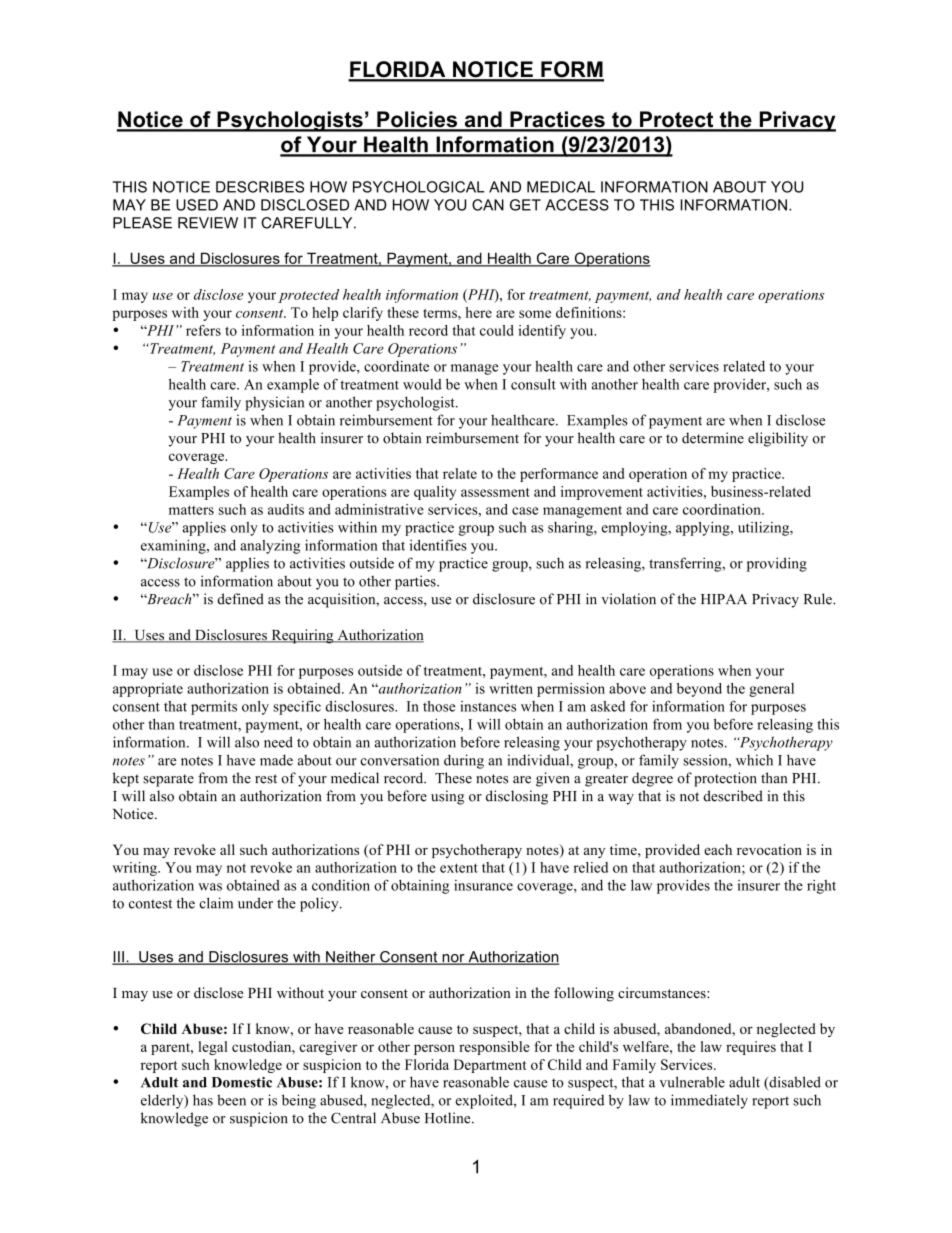 The height and width of the document is (1233, 952). I want to click on Department, so click(490, 1066).
